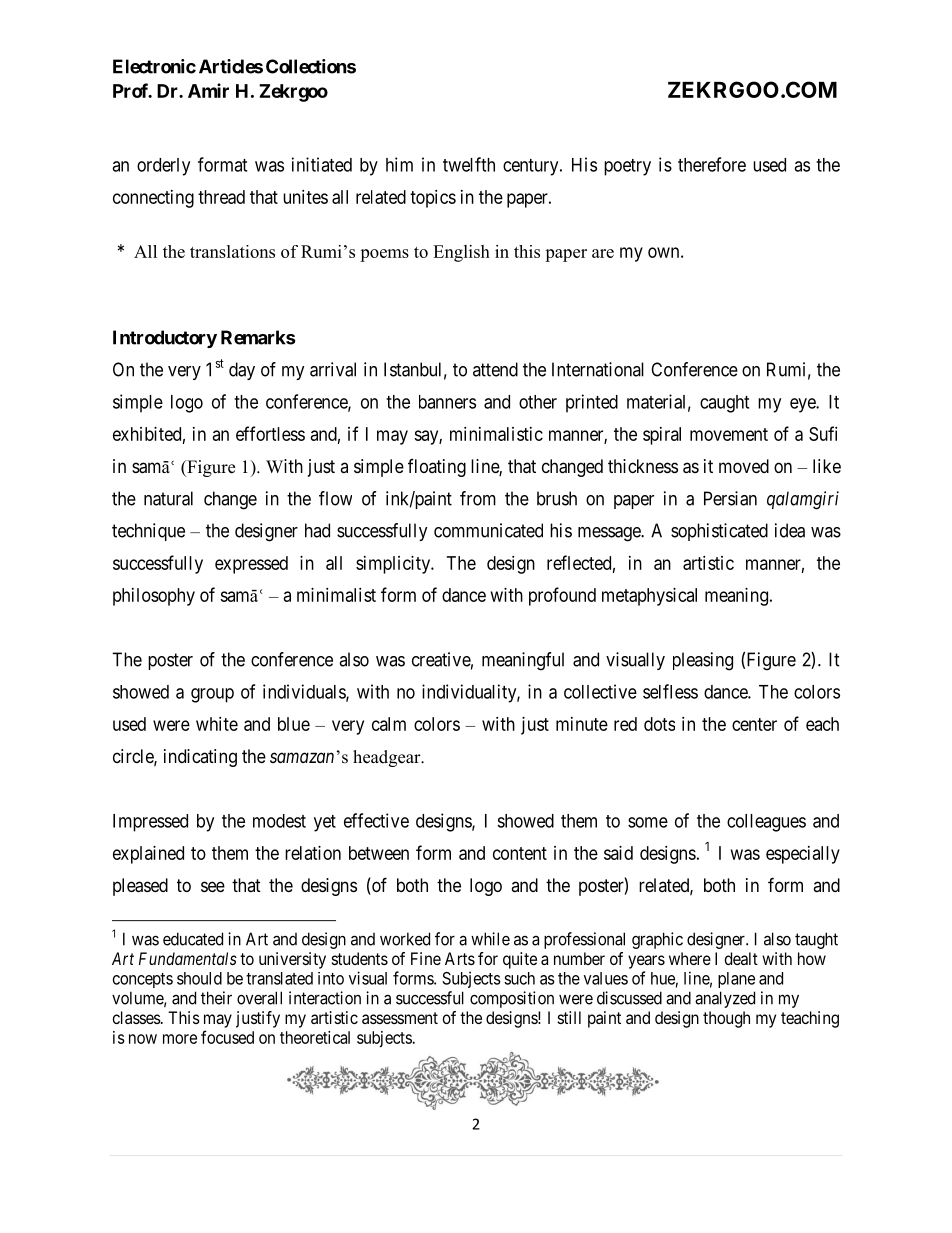  I want to click on effortless, so click(270, 433).
